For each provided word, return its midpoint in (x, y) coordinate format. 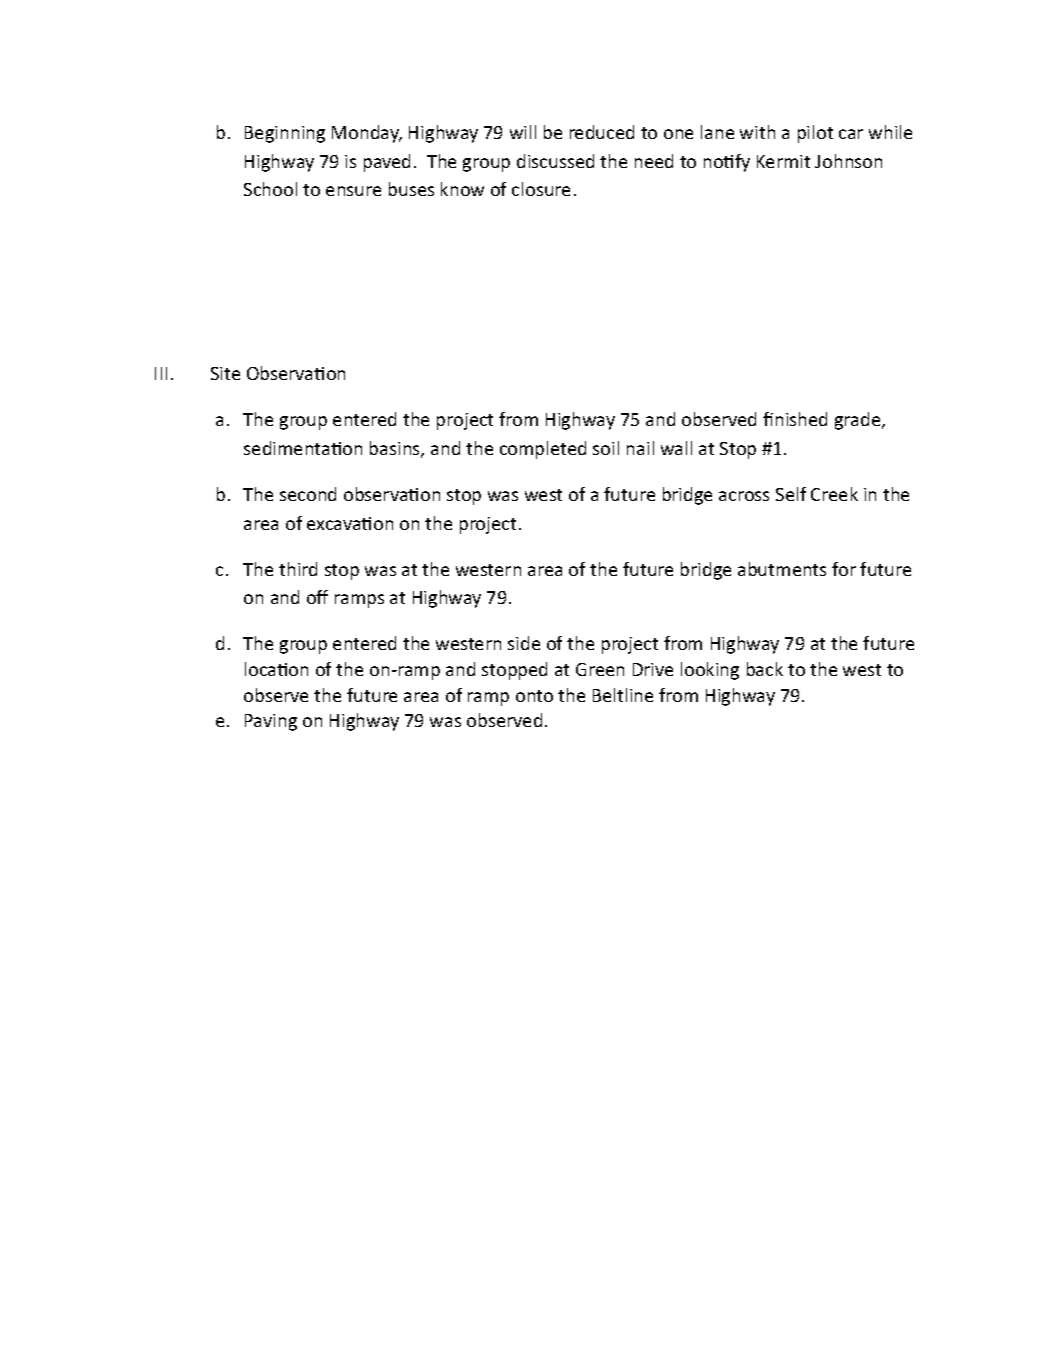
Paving (271, 722)
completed (543, 450)
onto (534, 696)
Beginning (285, 134)
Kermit (783, 161)
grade (859, 421)
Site (225, 373)
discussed (555, 161)
